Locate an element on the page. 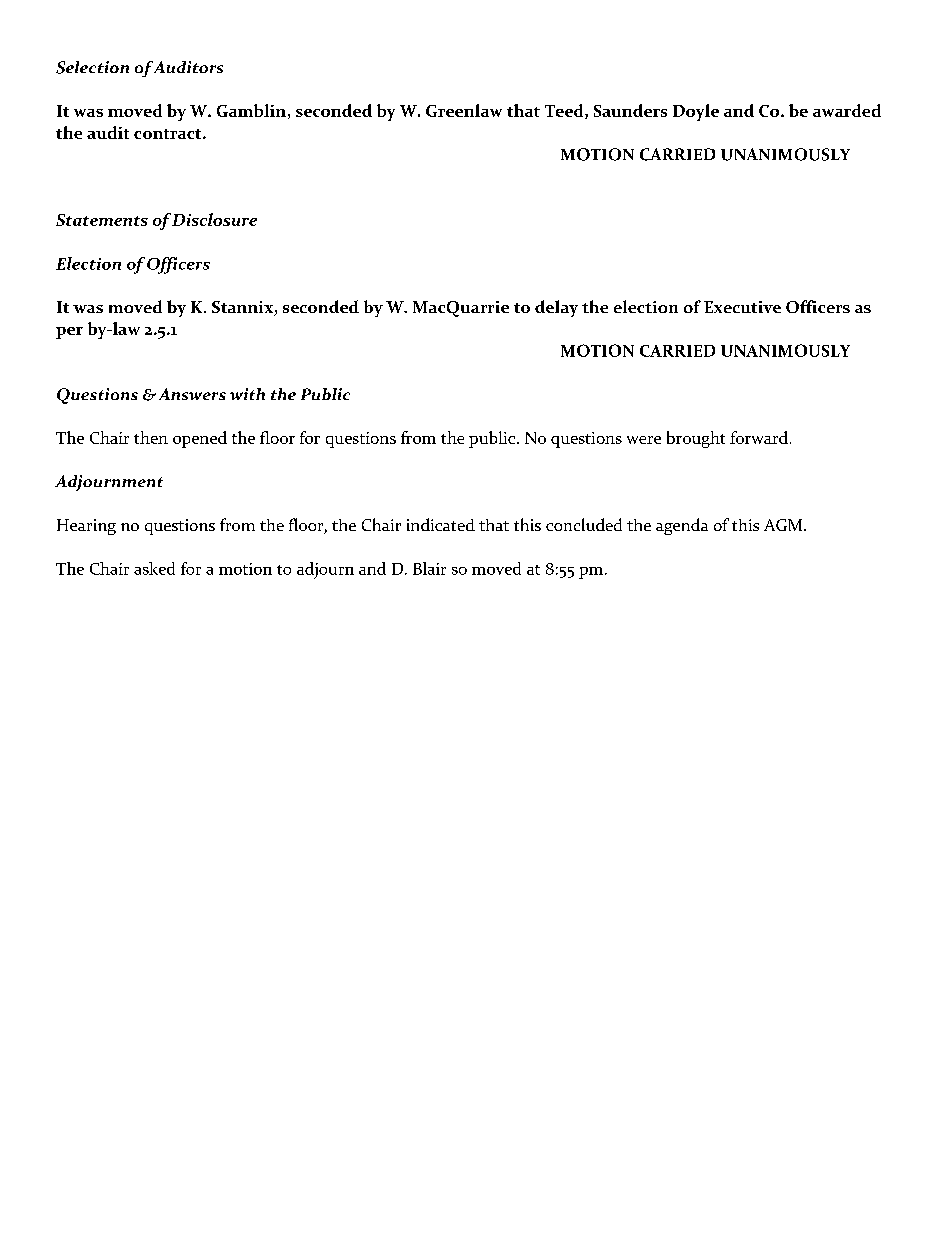 The width and height of the image is (952, 1233). with is located at coordinates (247, 394).
